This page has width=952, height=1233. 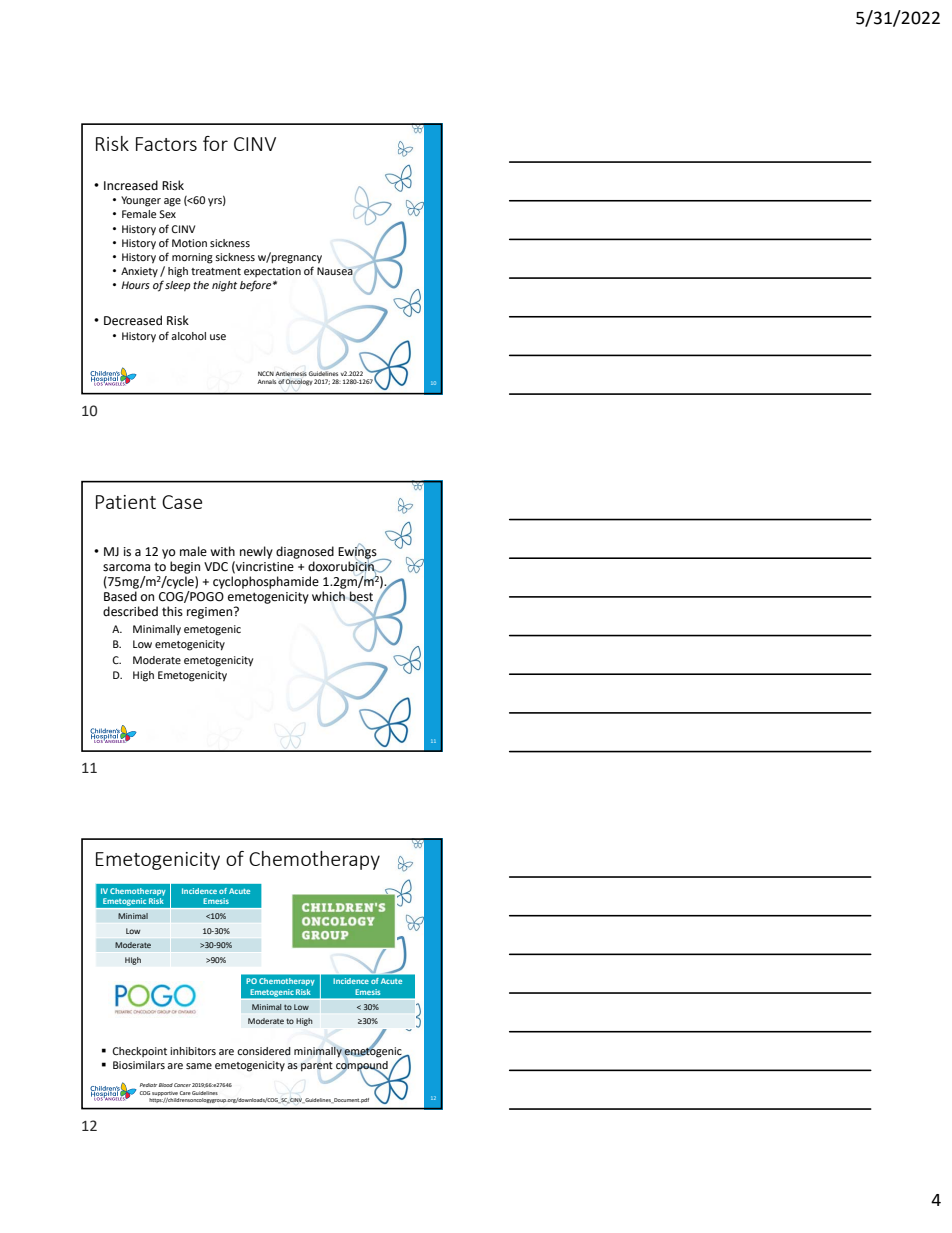 What do you see at coordinates (264, 1051) in the page?
I see `considered` at bounding box center [264, 1051].
